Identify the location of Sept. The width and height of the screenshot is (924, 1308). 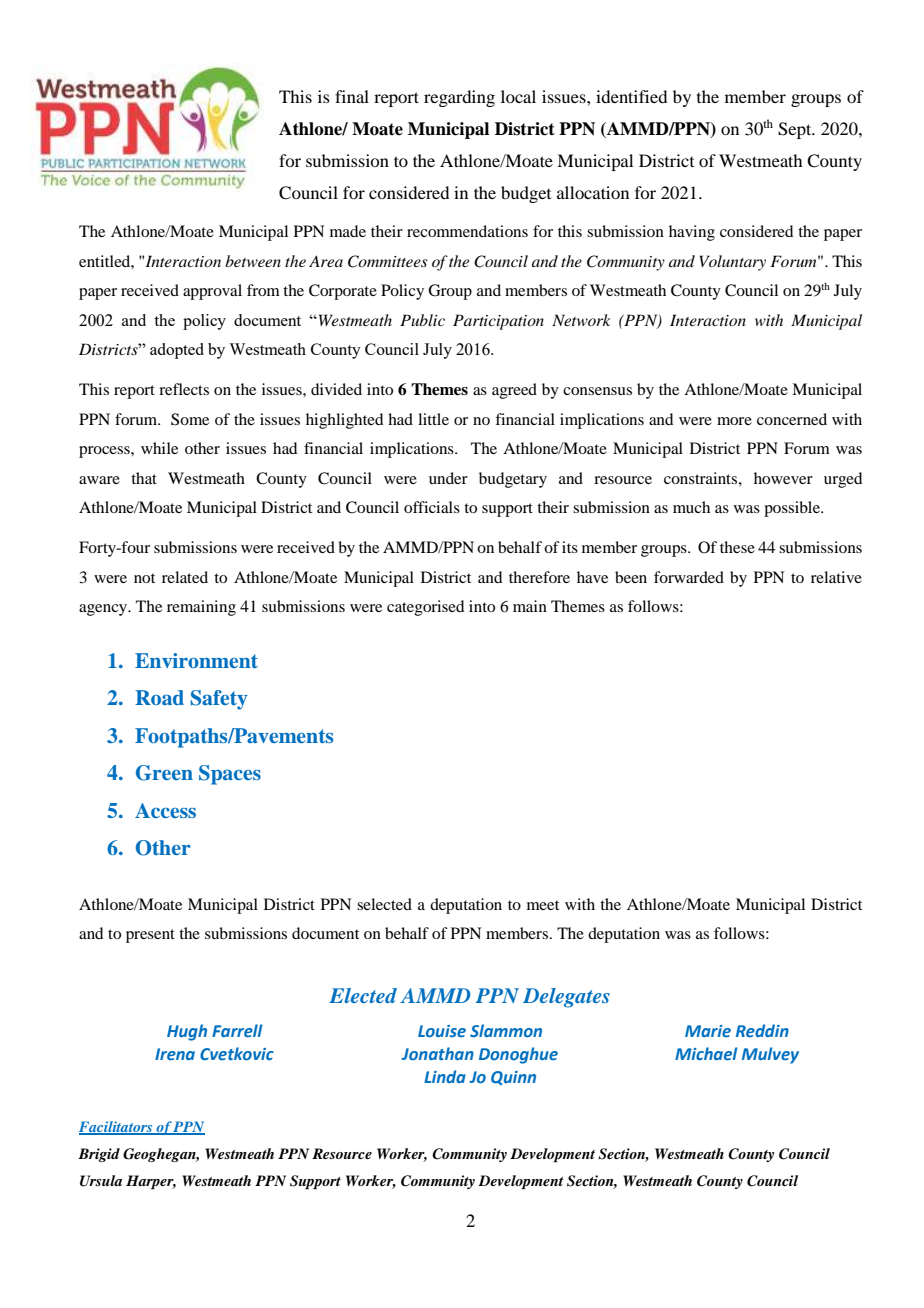
(796, 130).
